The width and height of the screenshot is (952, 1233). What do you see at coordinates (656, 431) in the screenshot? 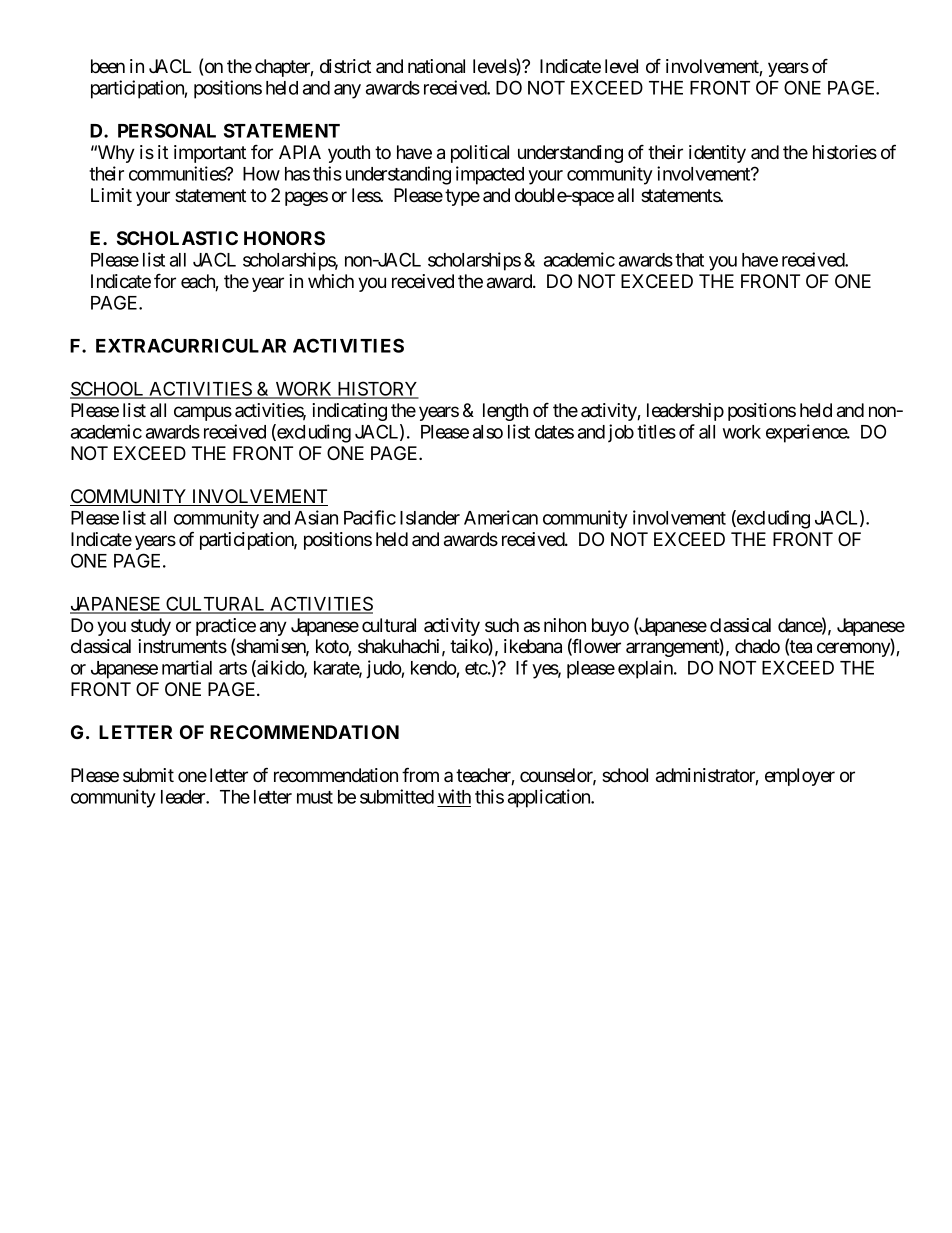
I see `titles` at bounding box center [656, 431].
